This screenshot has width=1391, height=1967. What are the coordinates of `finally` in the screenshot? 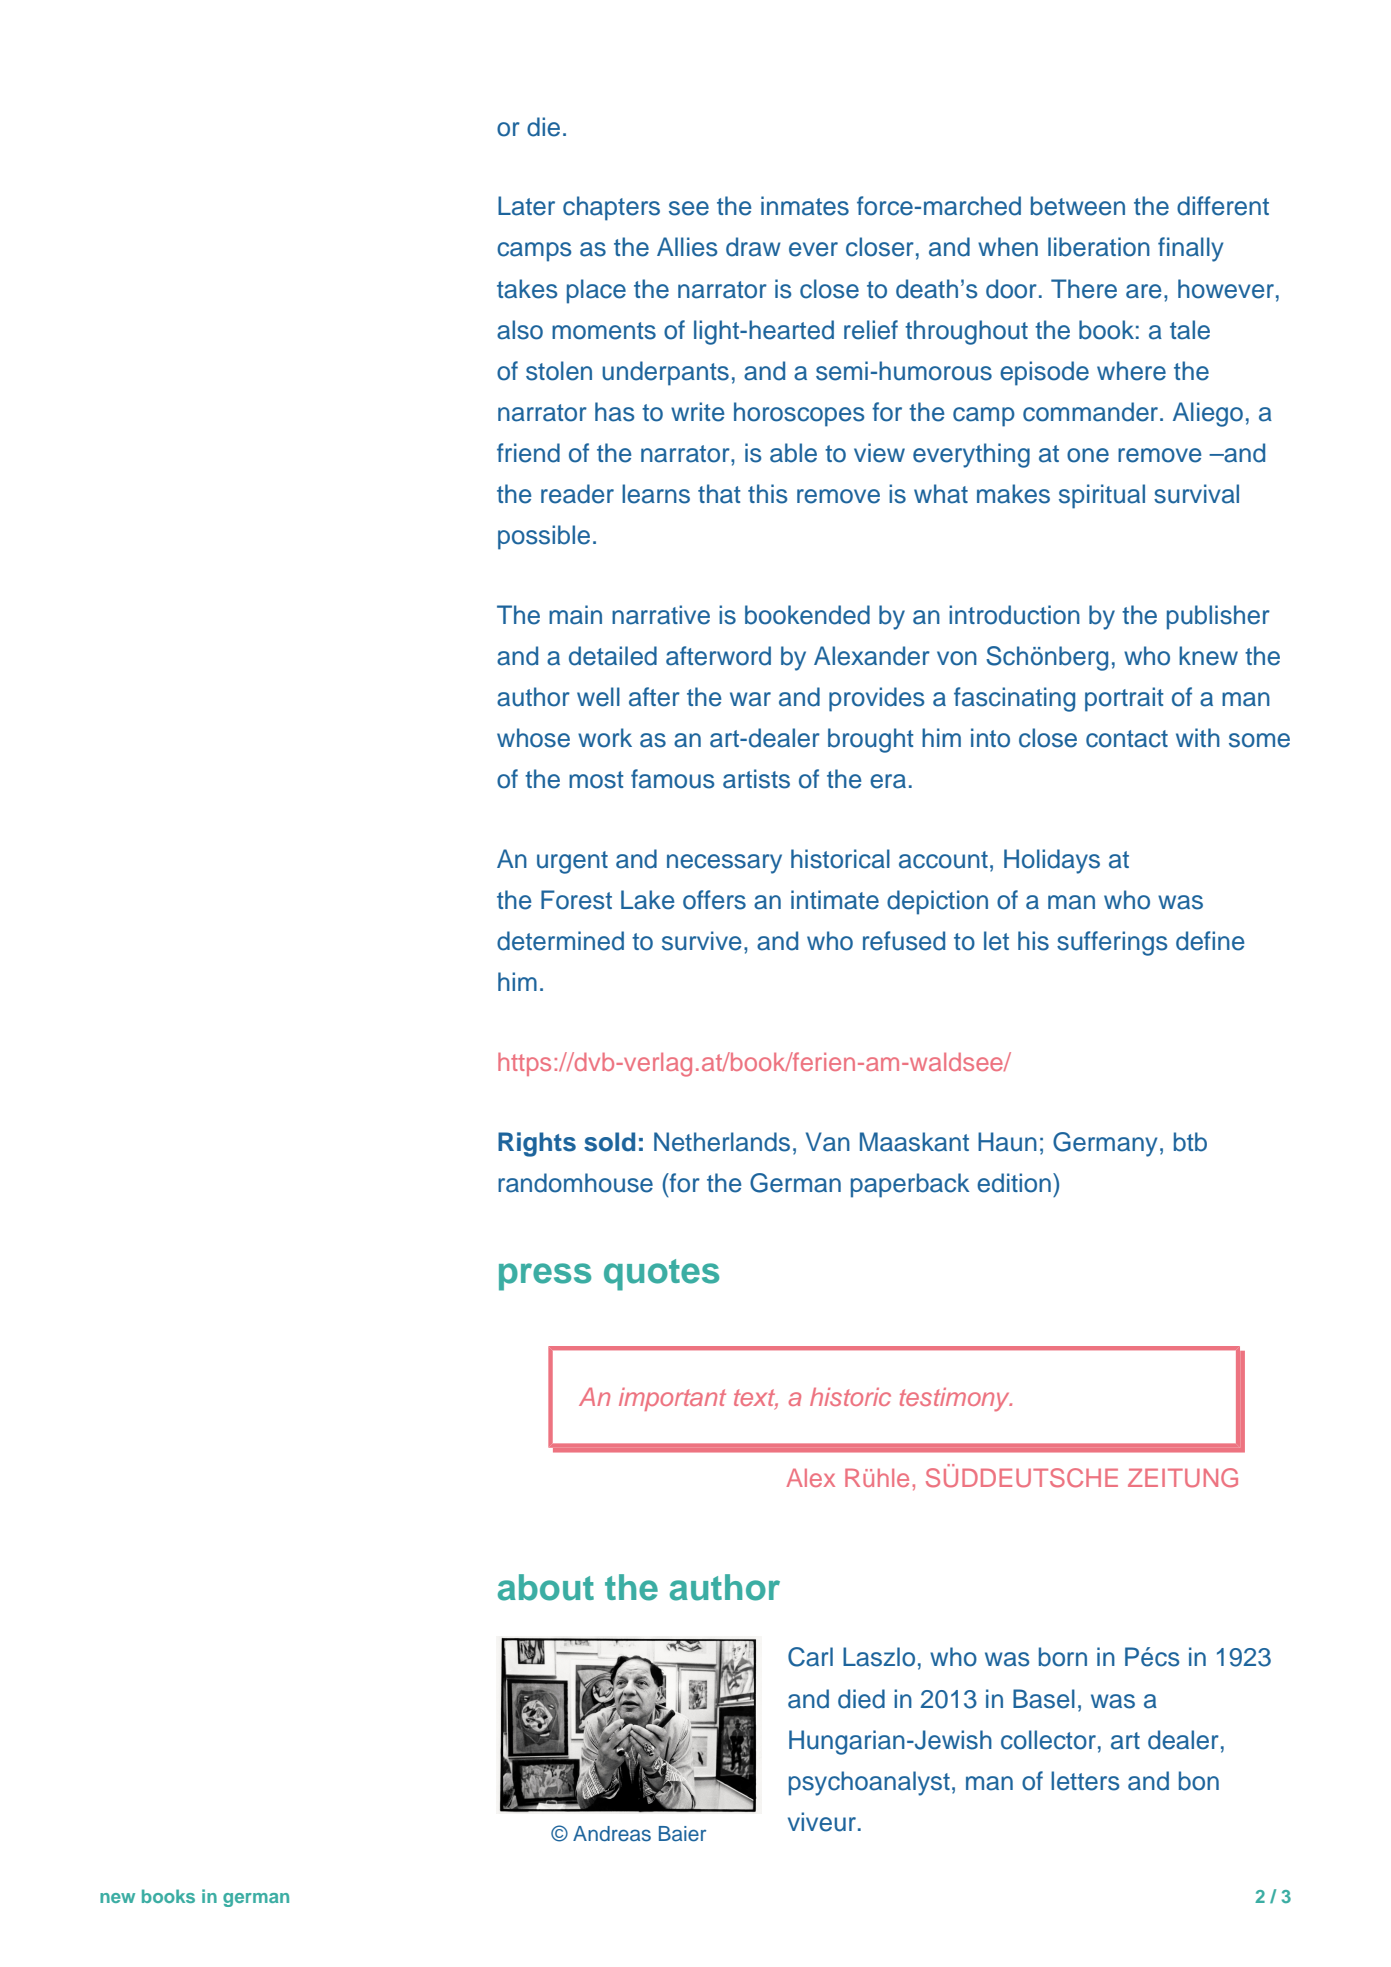 It's located at (1190, 249).
